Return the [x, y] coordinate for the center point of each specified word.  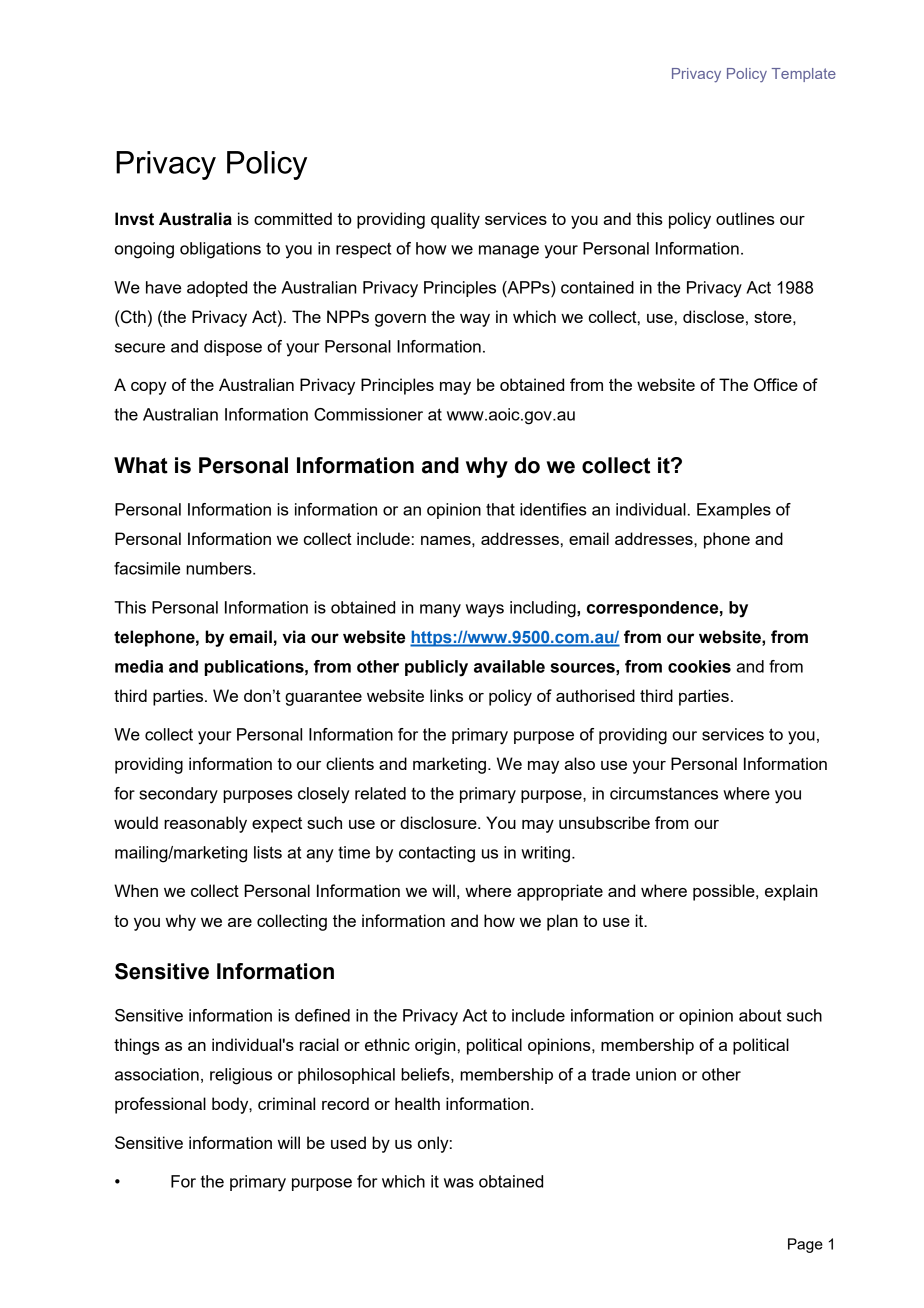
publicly [436, 668]
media [139, 666]
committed [293, 218]
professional [160, 1105]
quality [455, 220]
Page [805, 1245]
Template [804, 75]
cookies [699, 666]
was [459, 1183]
